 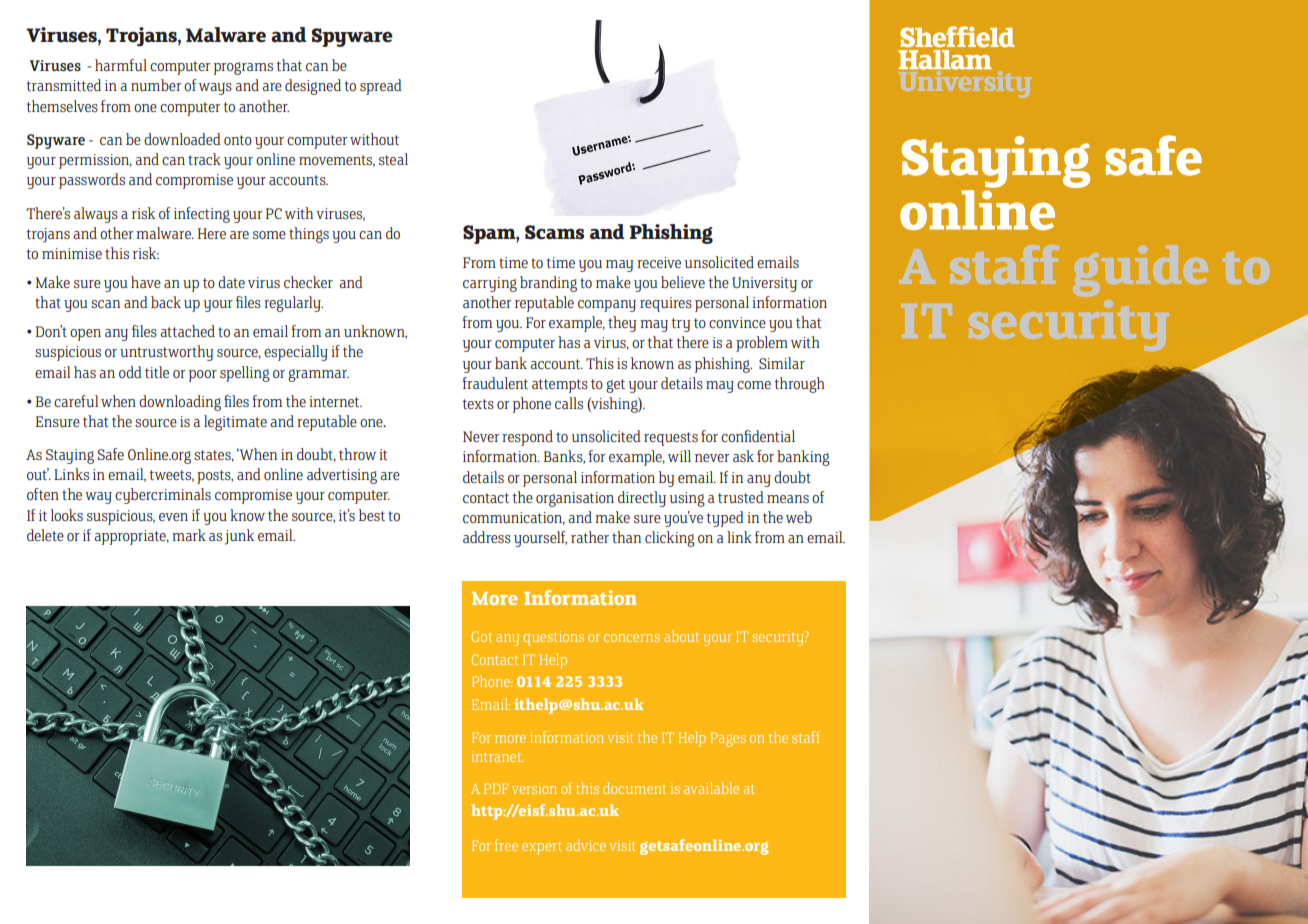 What do you see at coordinates (163, 496) in the document?
I see `cybercriminals` at bounding box center [163, 496].
